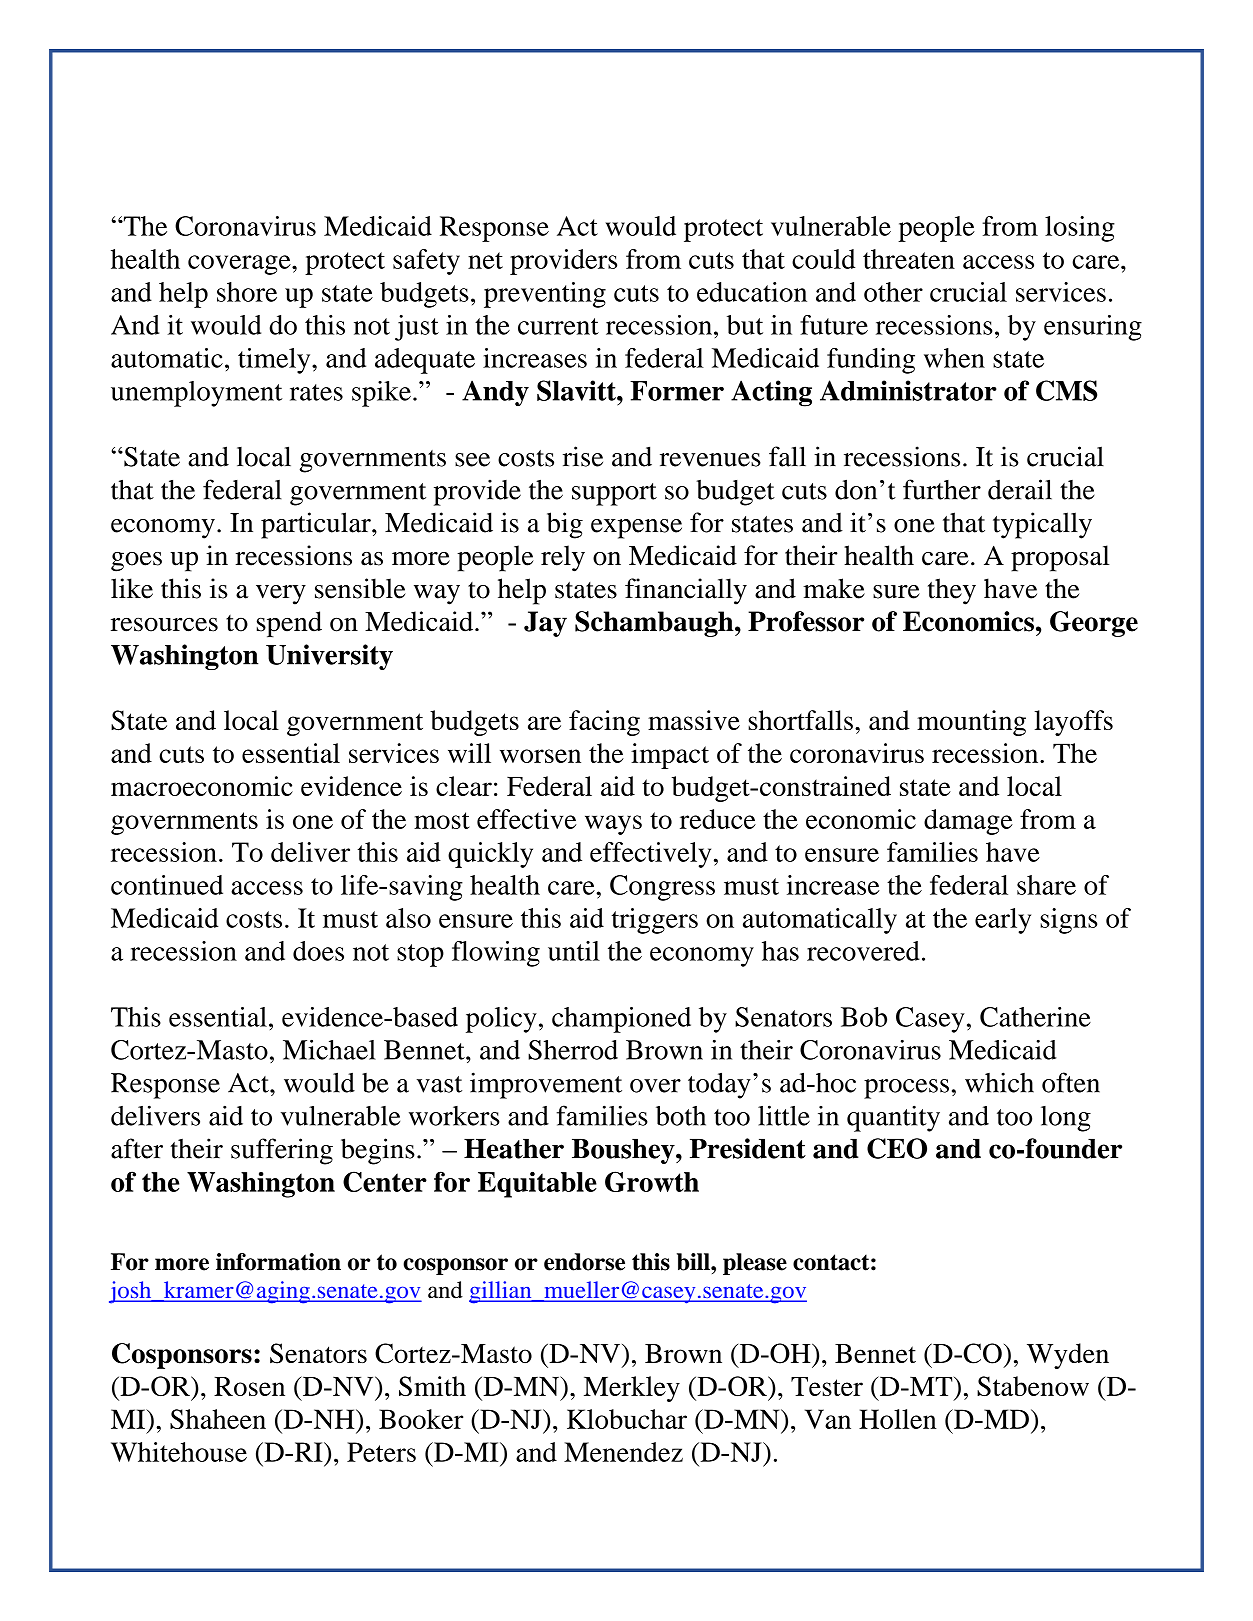 The height and width of the page is (1621, 1253). What do you see at coordinates (632, 1389) in the page?
I see `Merkley` at bounding box center [632, 1389].
